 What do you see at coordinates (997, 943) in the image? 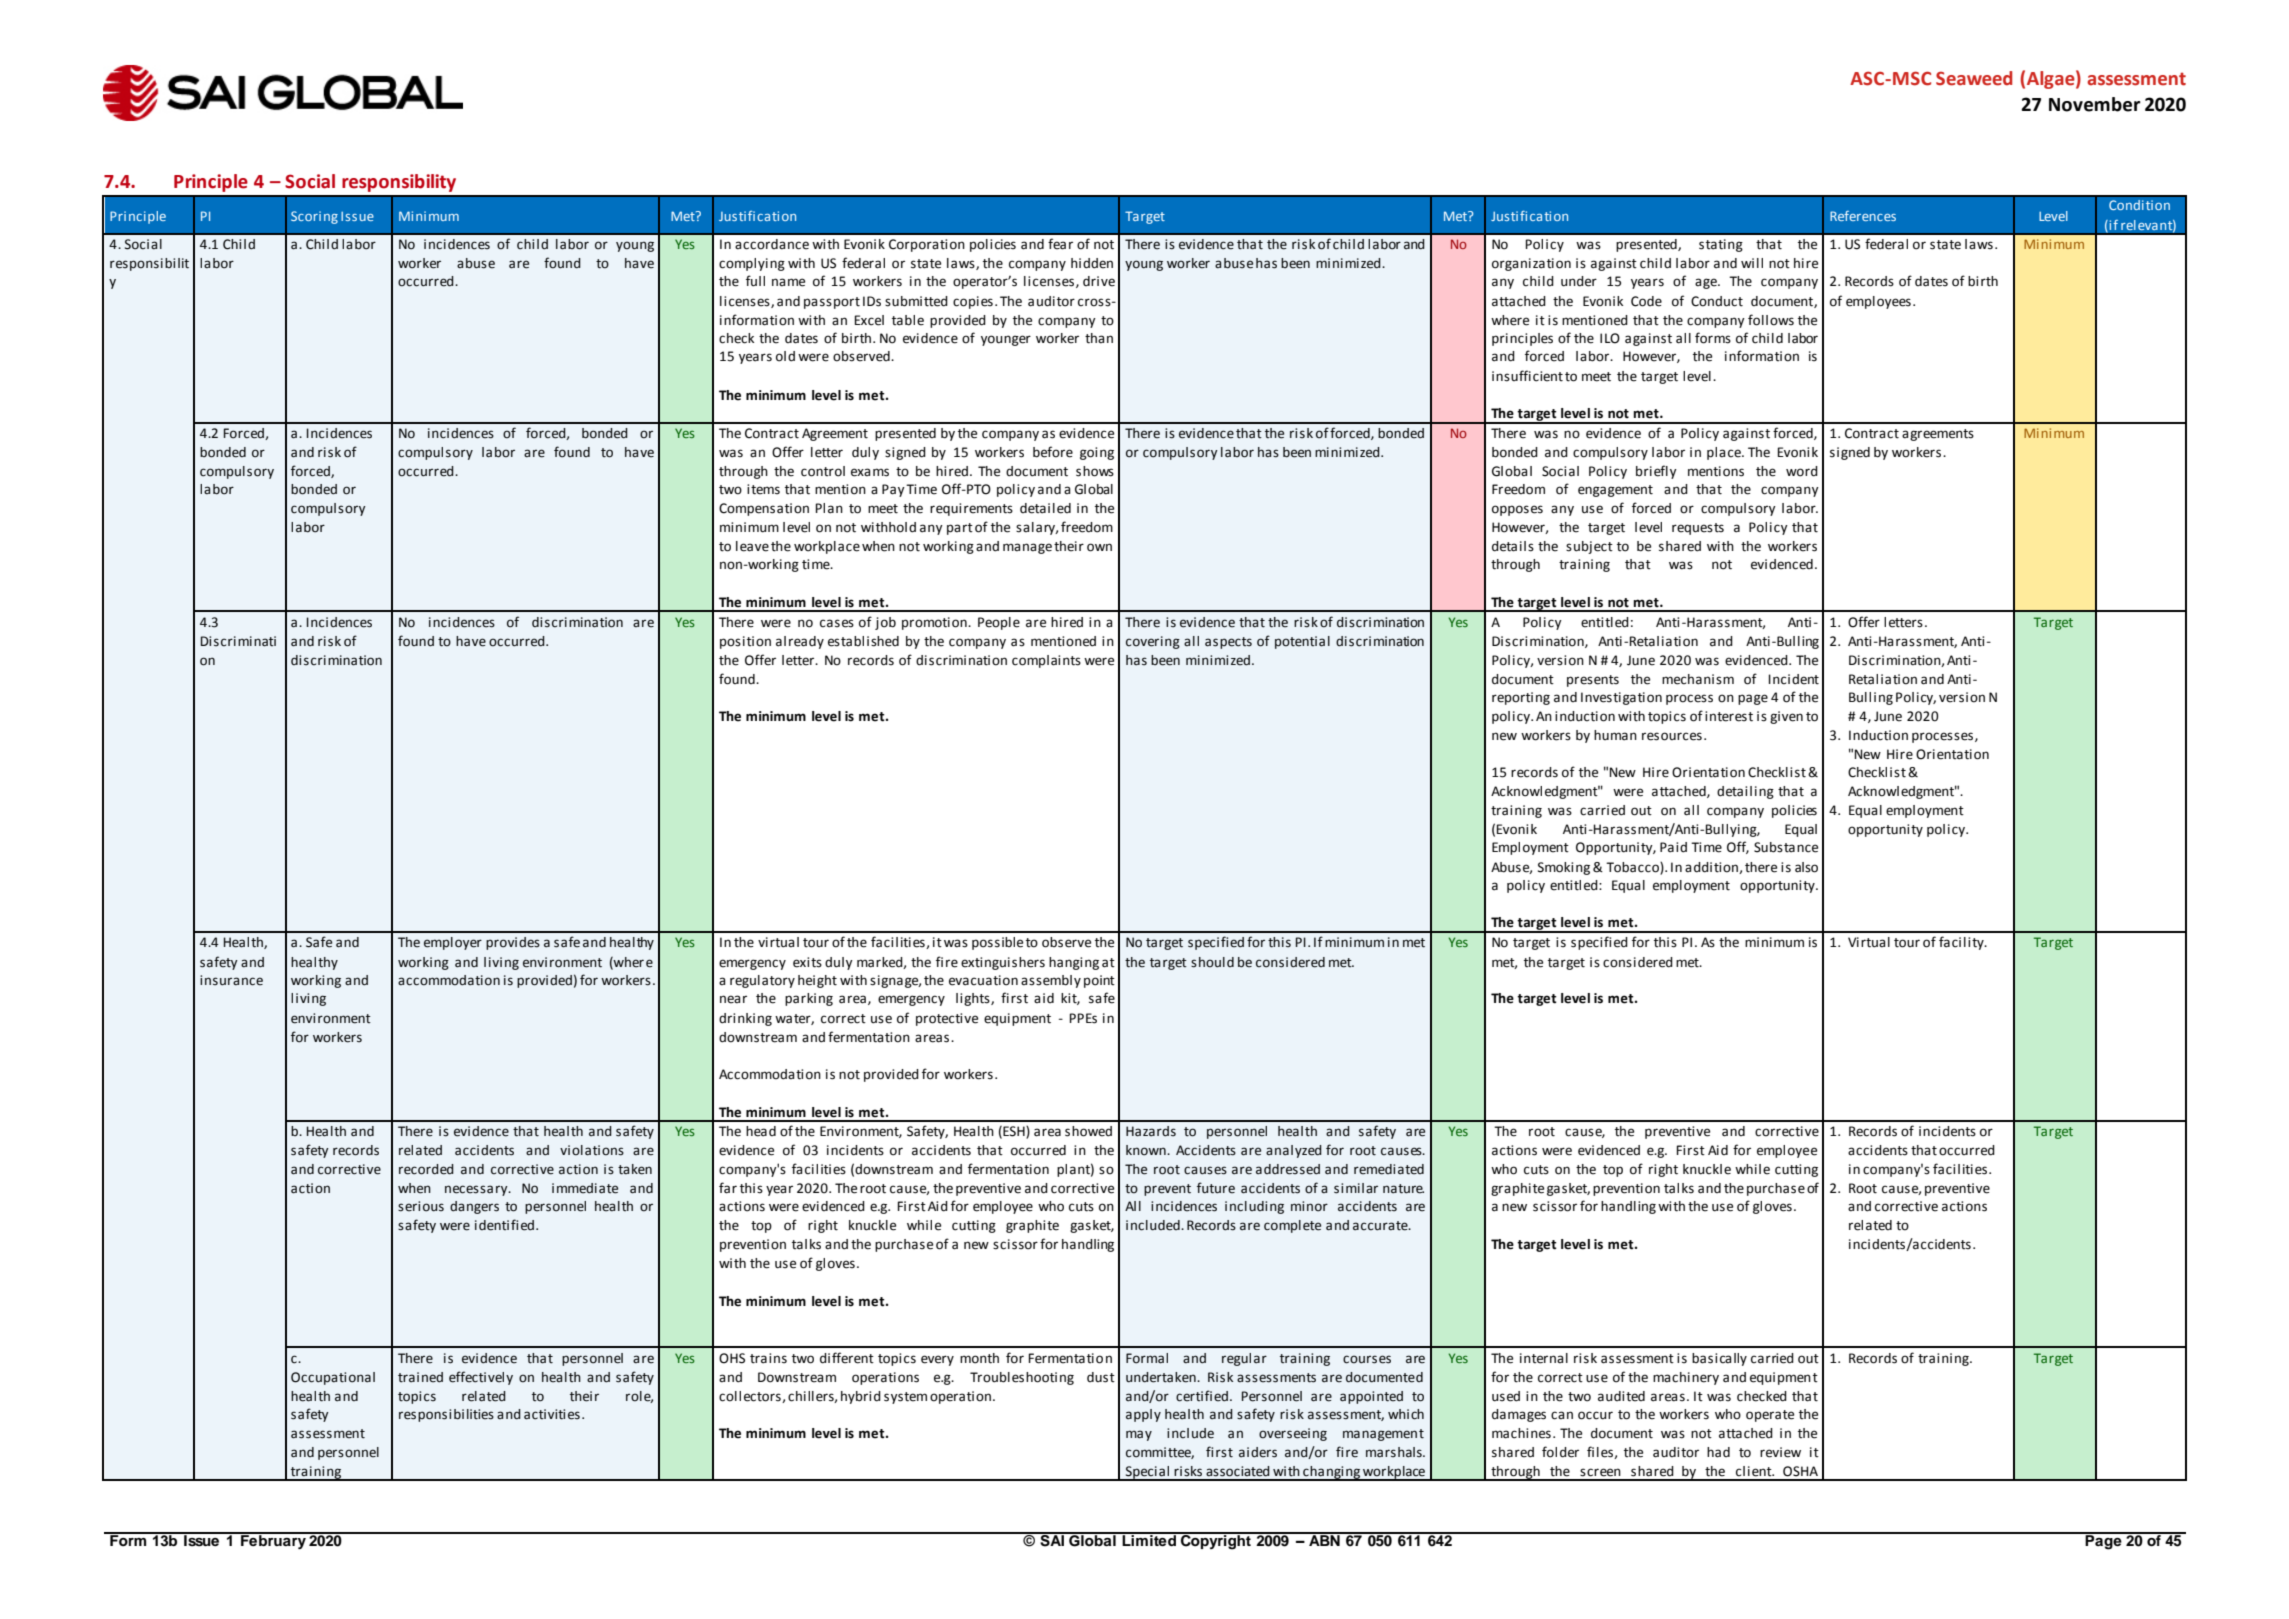
I see `possible` at bounding box center [997, 943].
